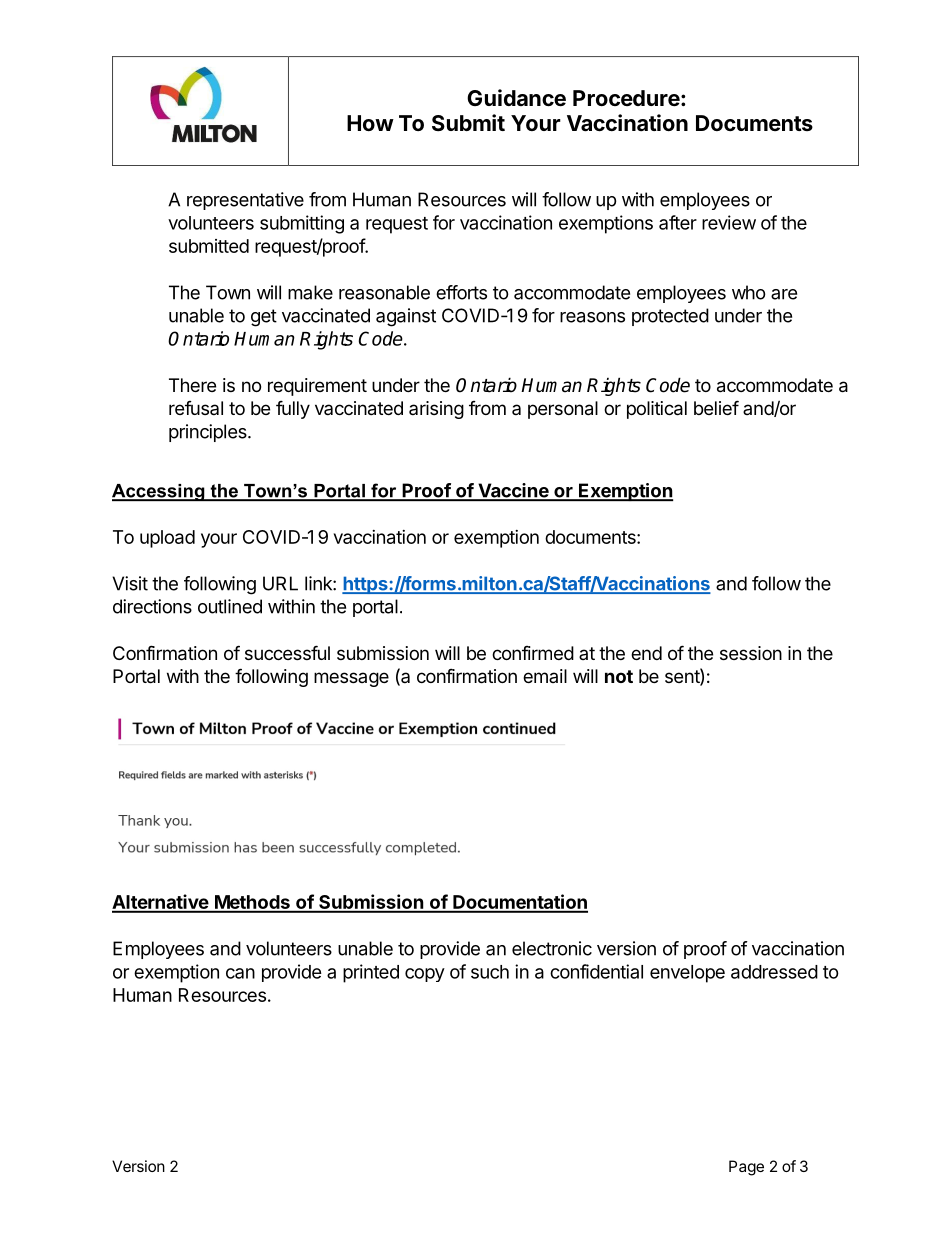  Describe the element at coordinates (746, 1168) in the document. I see `Page` at that location.
